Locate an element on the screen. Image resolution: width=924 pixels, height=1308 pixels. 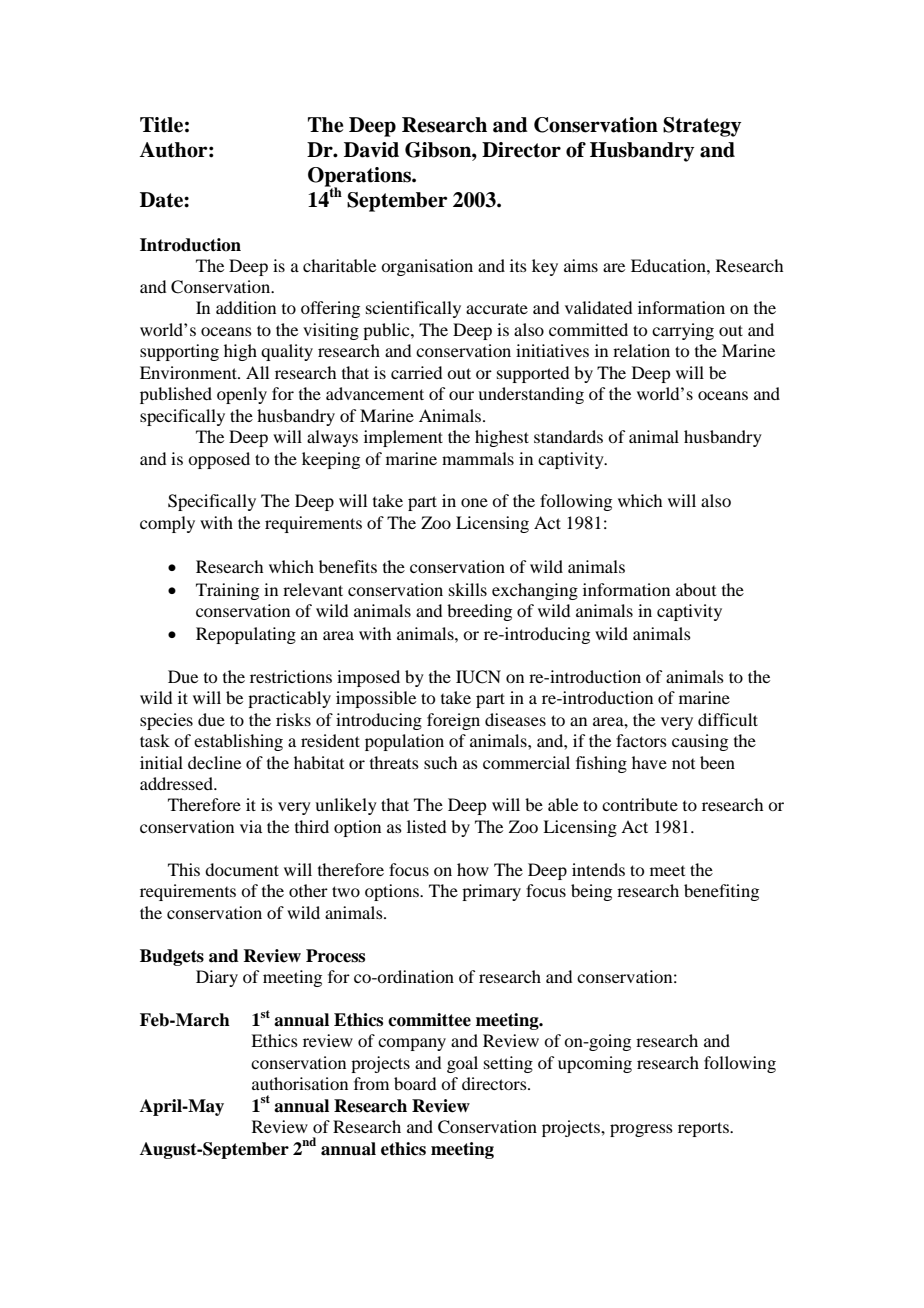
openly is located at coordinates (242, 395).
